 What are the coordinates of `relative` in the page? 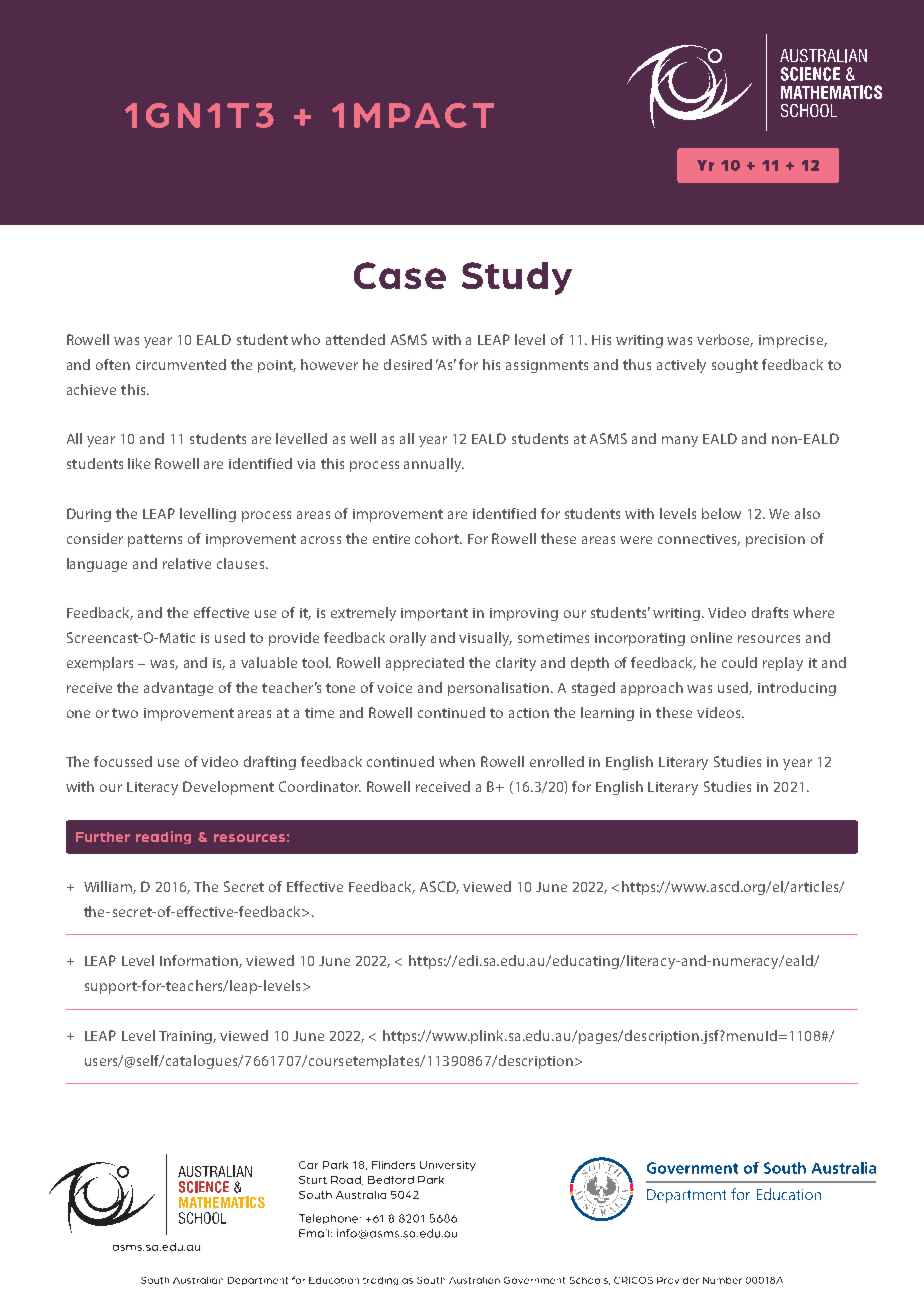 It's located at (187, 563).
